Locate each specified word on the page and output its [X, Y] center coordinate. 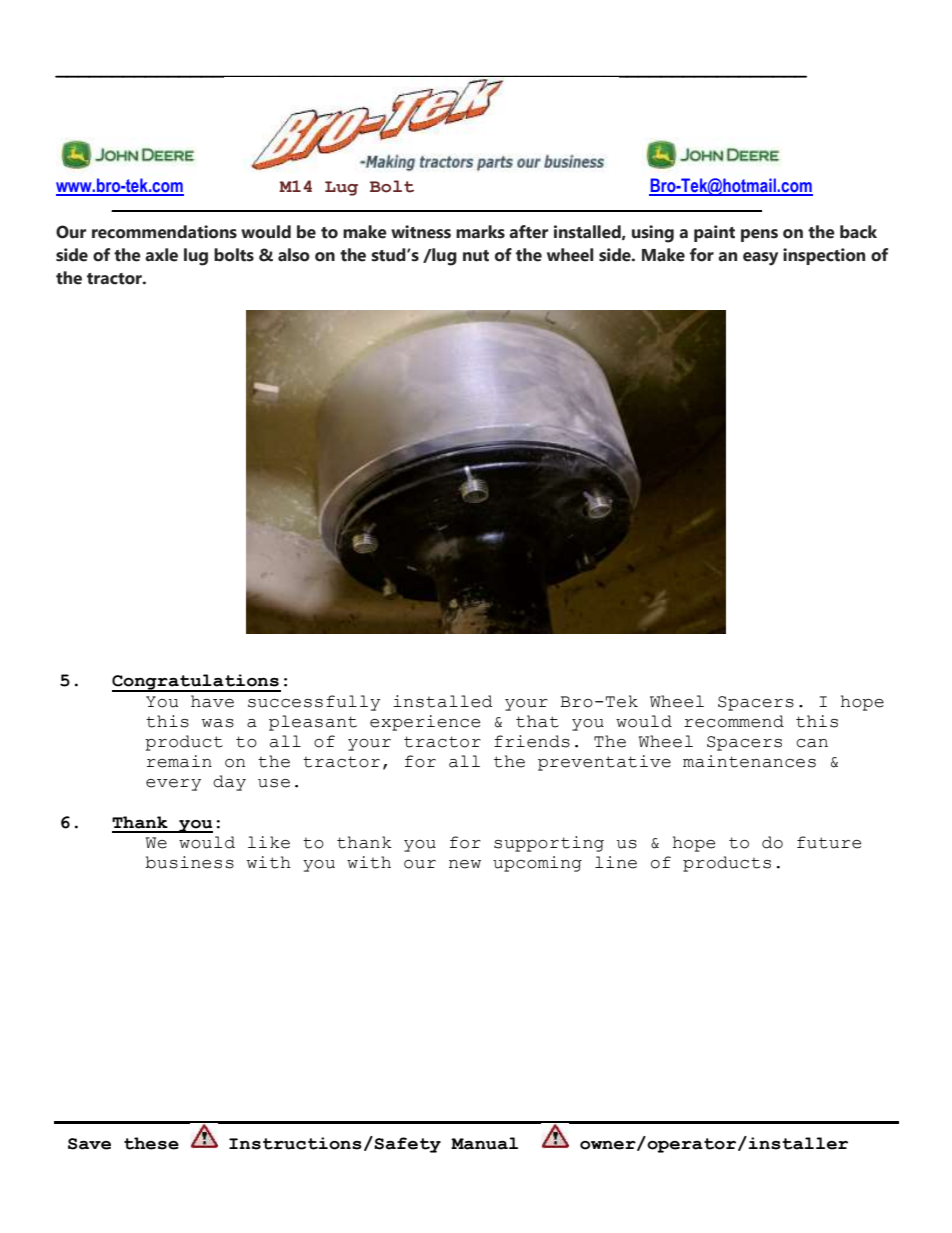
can [812, 743]
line [616, 862]
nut [476, 256]
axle [161, 255]
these [151, 1143]
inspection [824, 256]
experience [425, 723]
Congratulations [196, 683]
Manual [484, 1143]
